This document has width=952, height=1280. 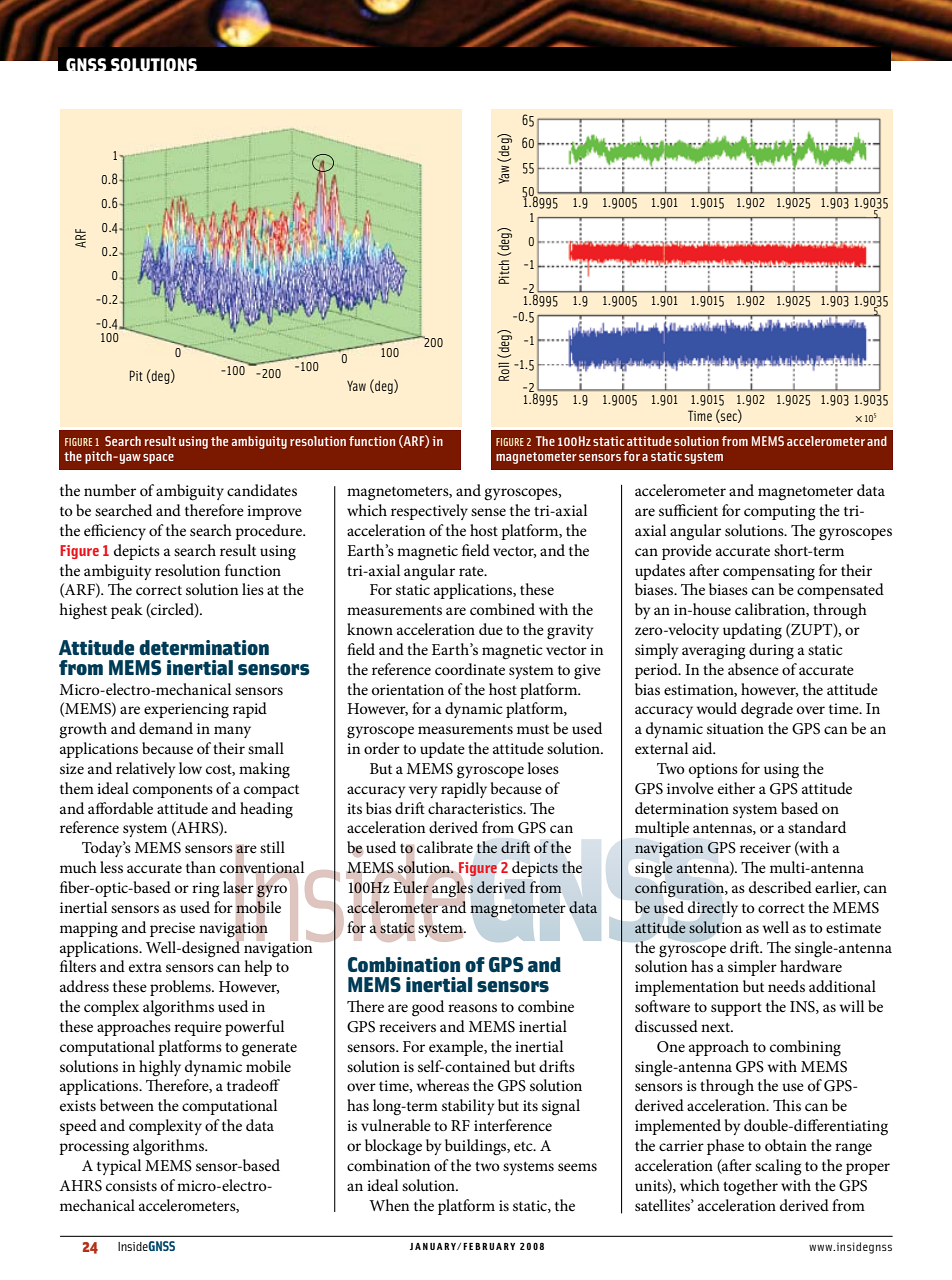 I want to click on sense, so click(x=488, y=512).
